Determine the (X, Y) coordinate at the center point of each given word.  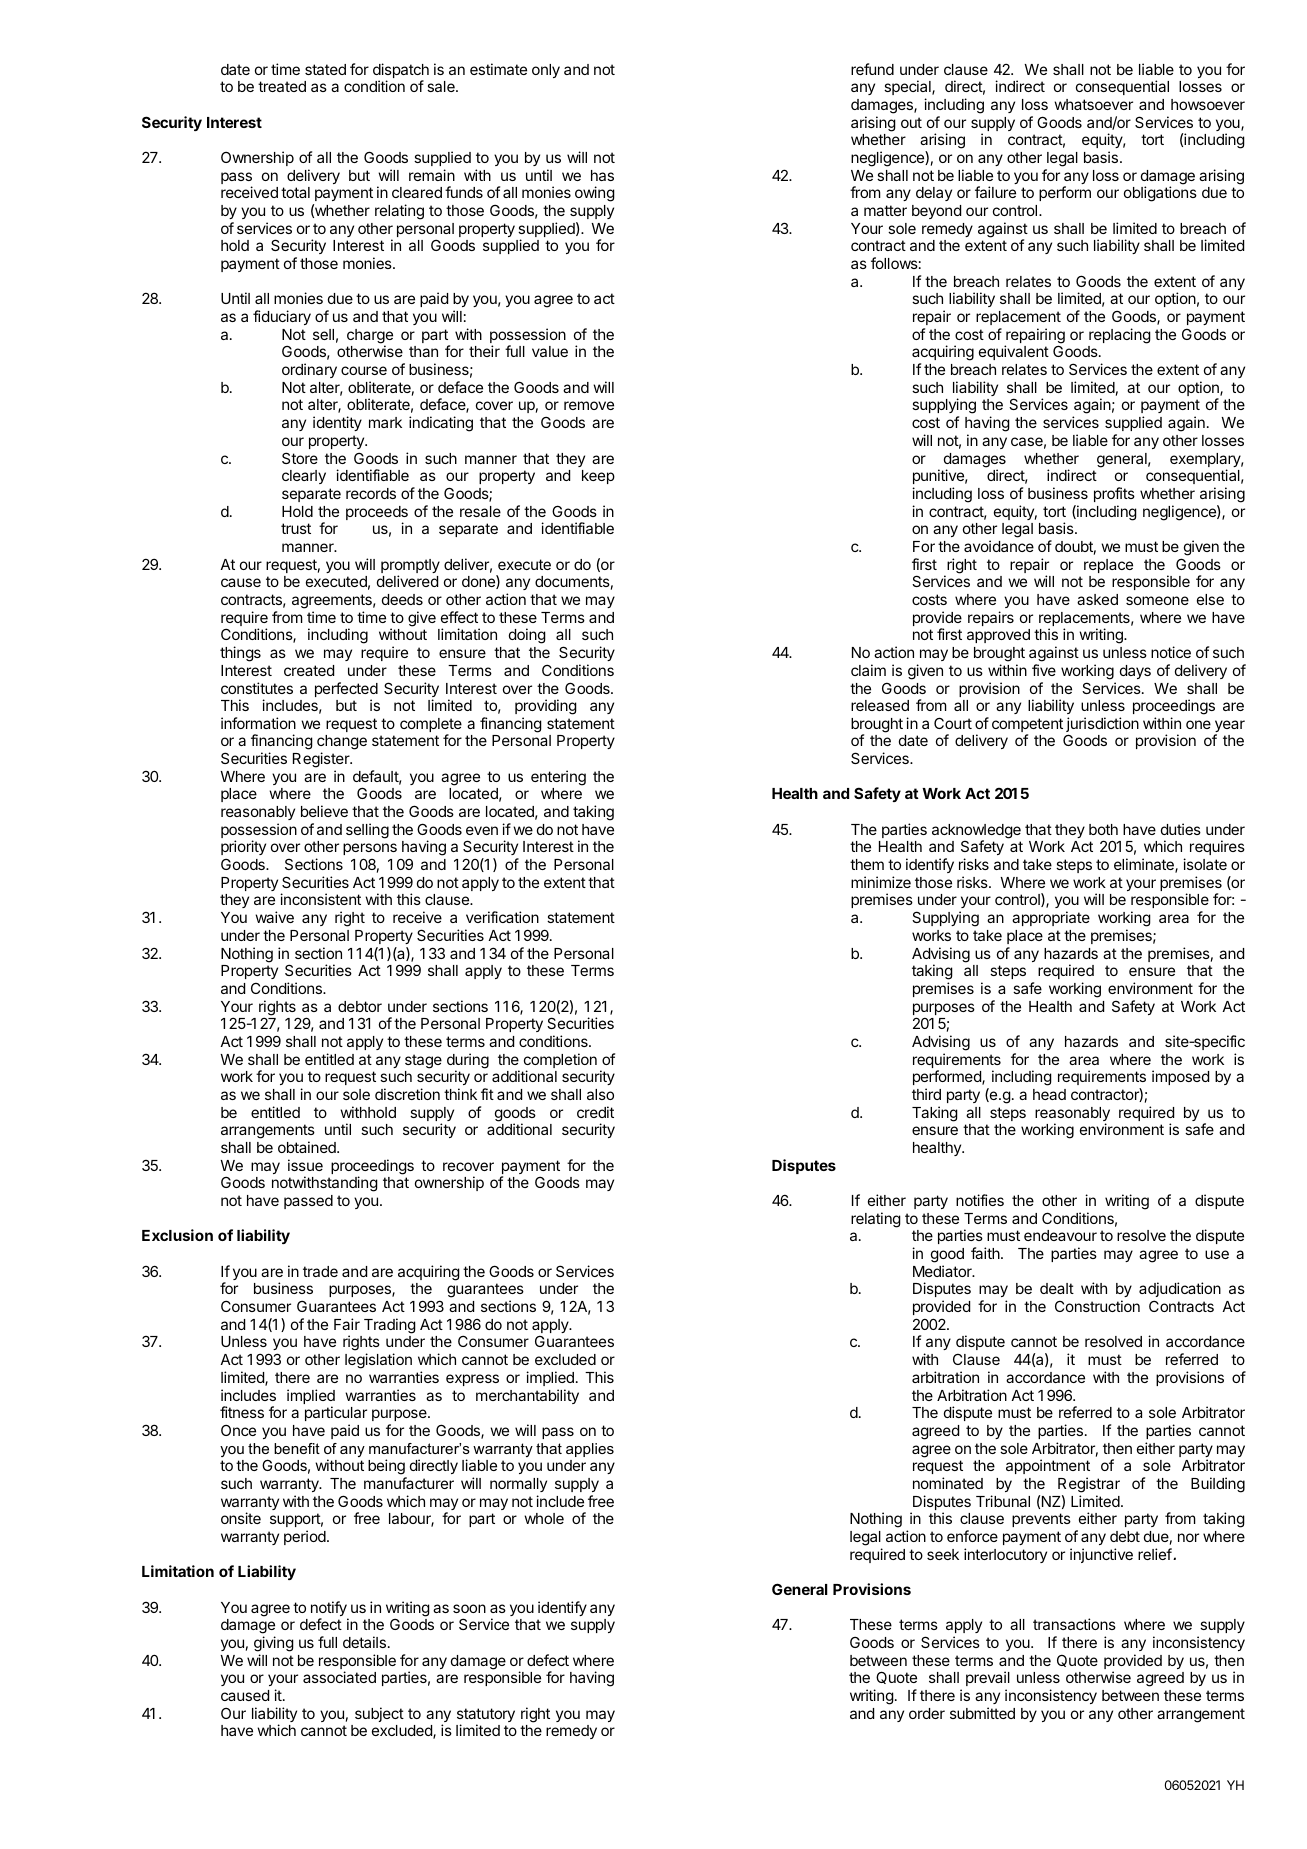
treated (282, 86)
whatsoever (1093, 104)
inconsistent (320, 899)
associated (339, 1677)
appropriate (1051, 918)
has (602, 175)
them (867, 864)
